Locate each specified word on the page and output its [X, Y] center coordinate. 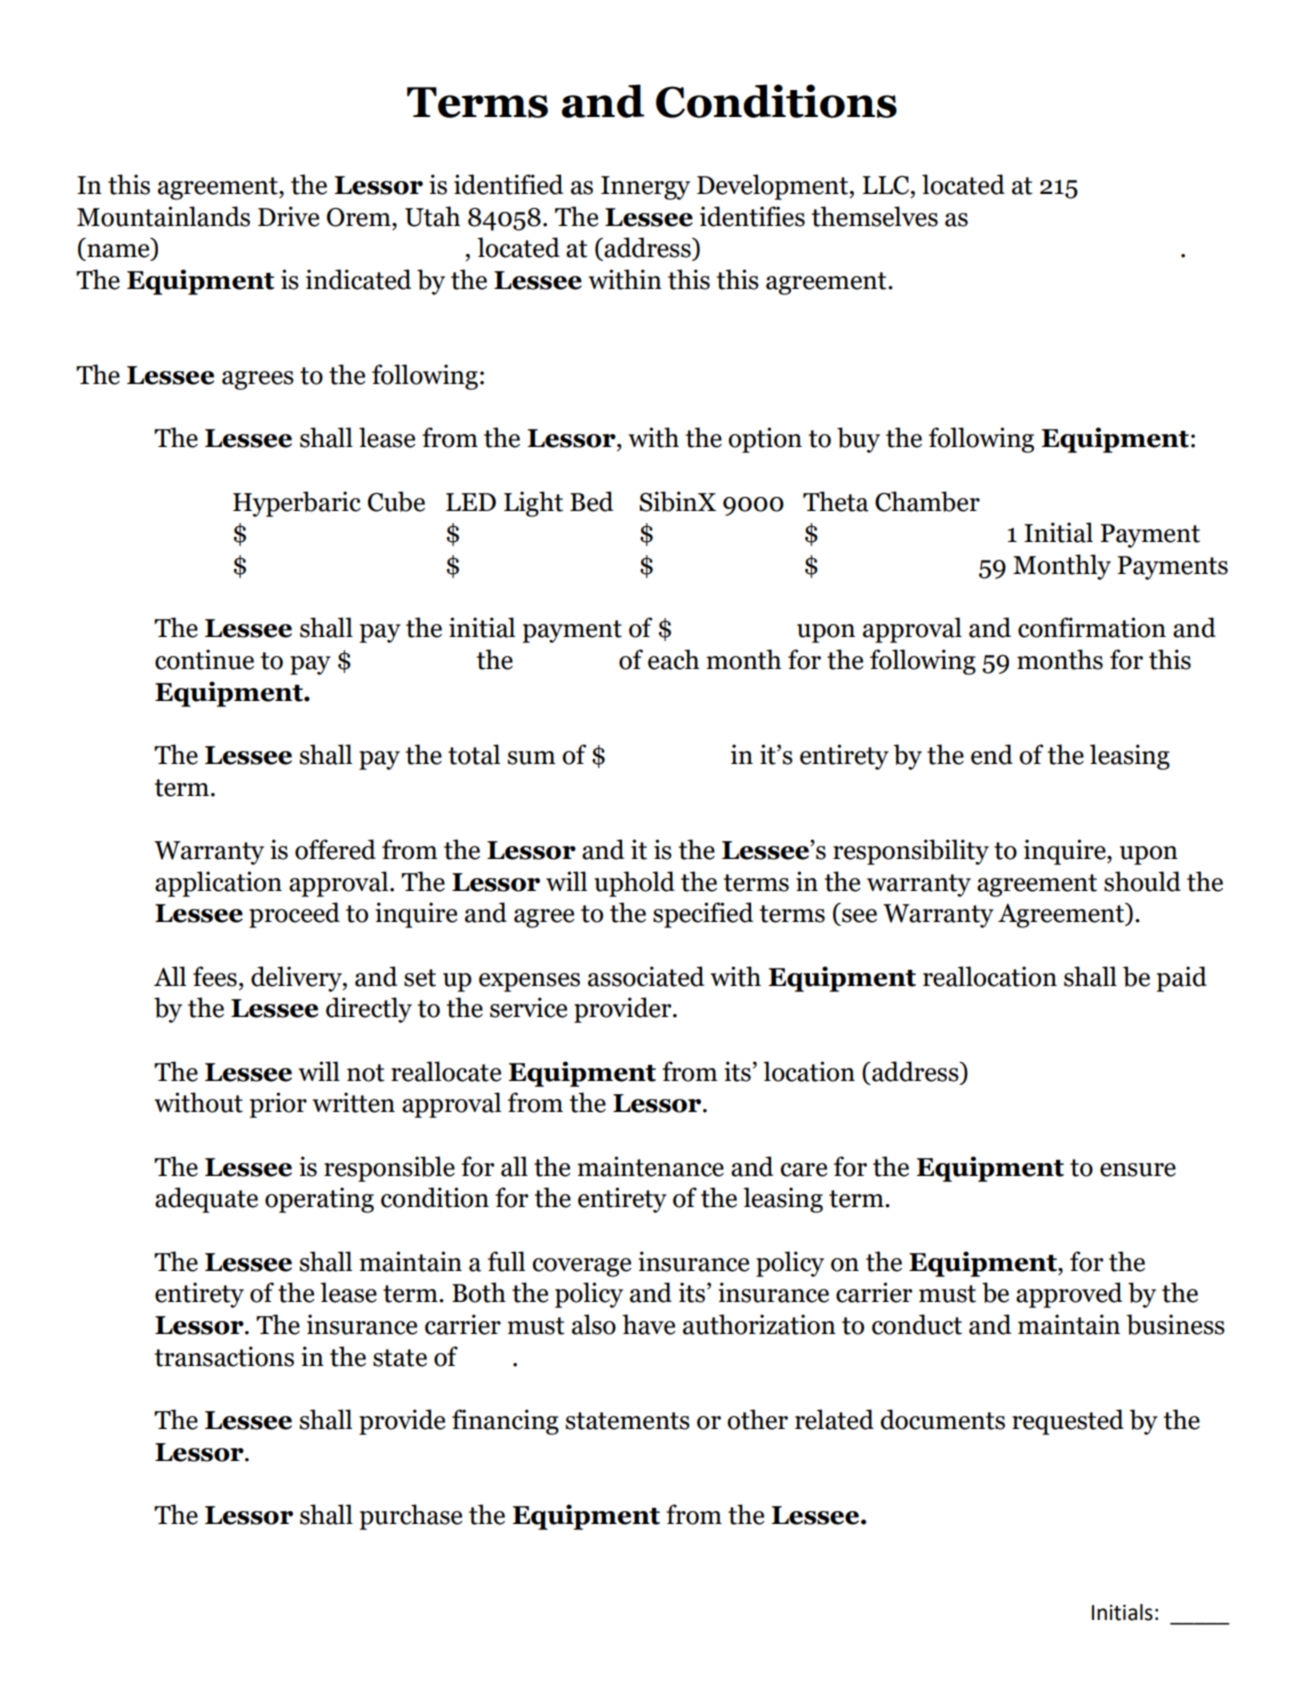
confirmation [1092, 627]
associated [646, 976]
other [757, 1419]
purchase [410, 1517]
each [673, 659]
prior [278, 1105]
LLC [887, 185]
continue [204, 659]
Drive [288, 216]
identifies [752, 216]
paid [1181, 979]
